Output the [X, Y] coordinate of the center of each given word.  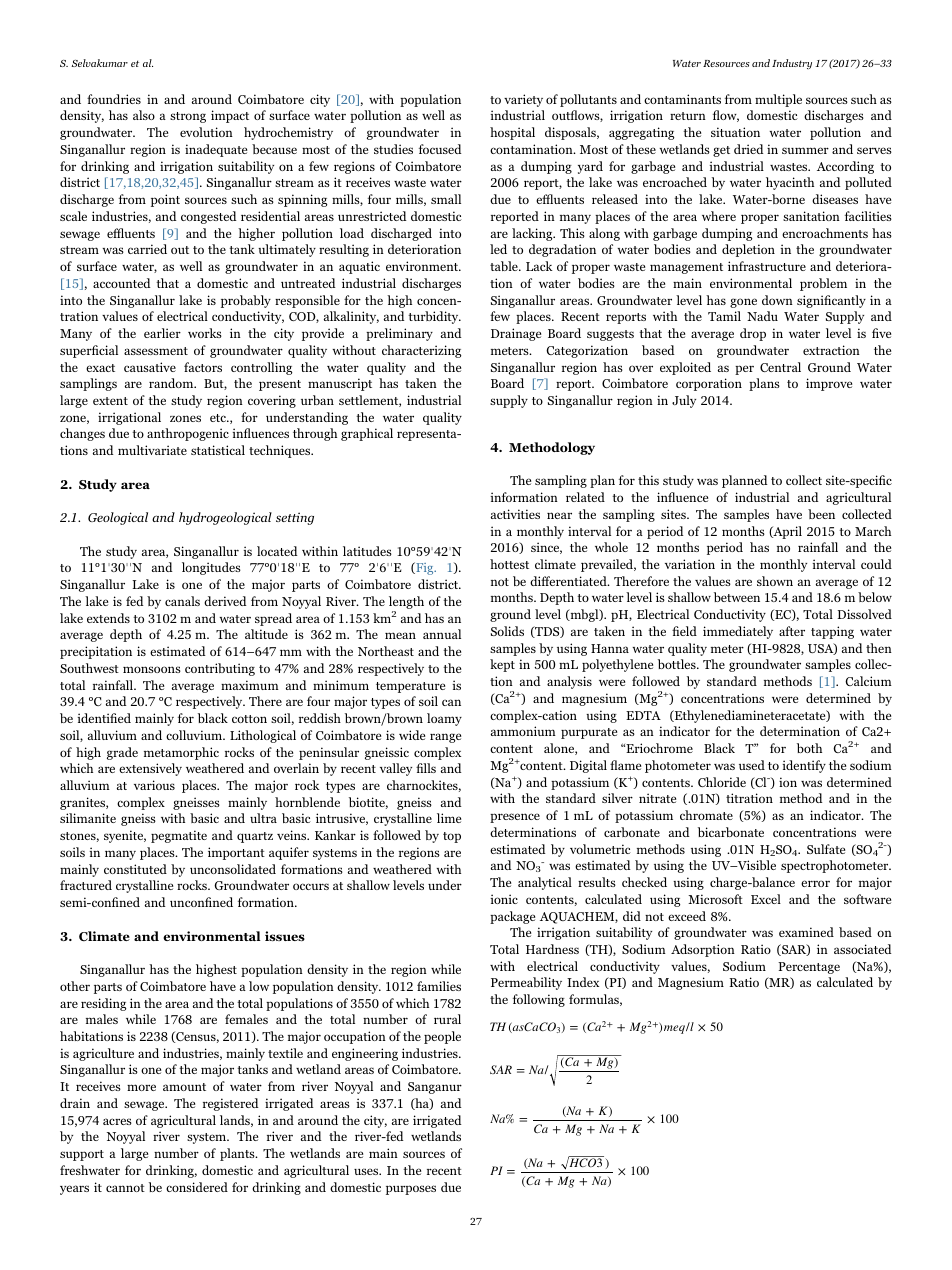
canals [182, 601]
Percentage [809, 968]
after [792, 631]
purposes [411, 1190]
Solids [507, 631]
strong [188, 117]
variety [523, 100]
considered [197, 1187]
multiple [778, 100]
